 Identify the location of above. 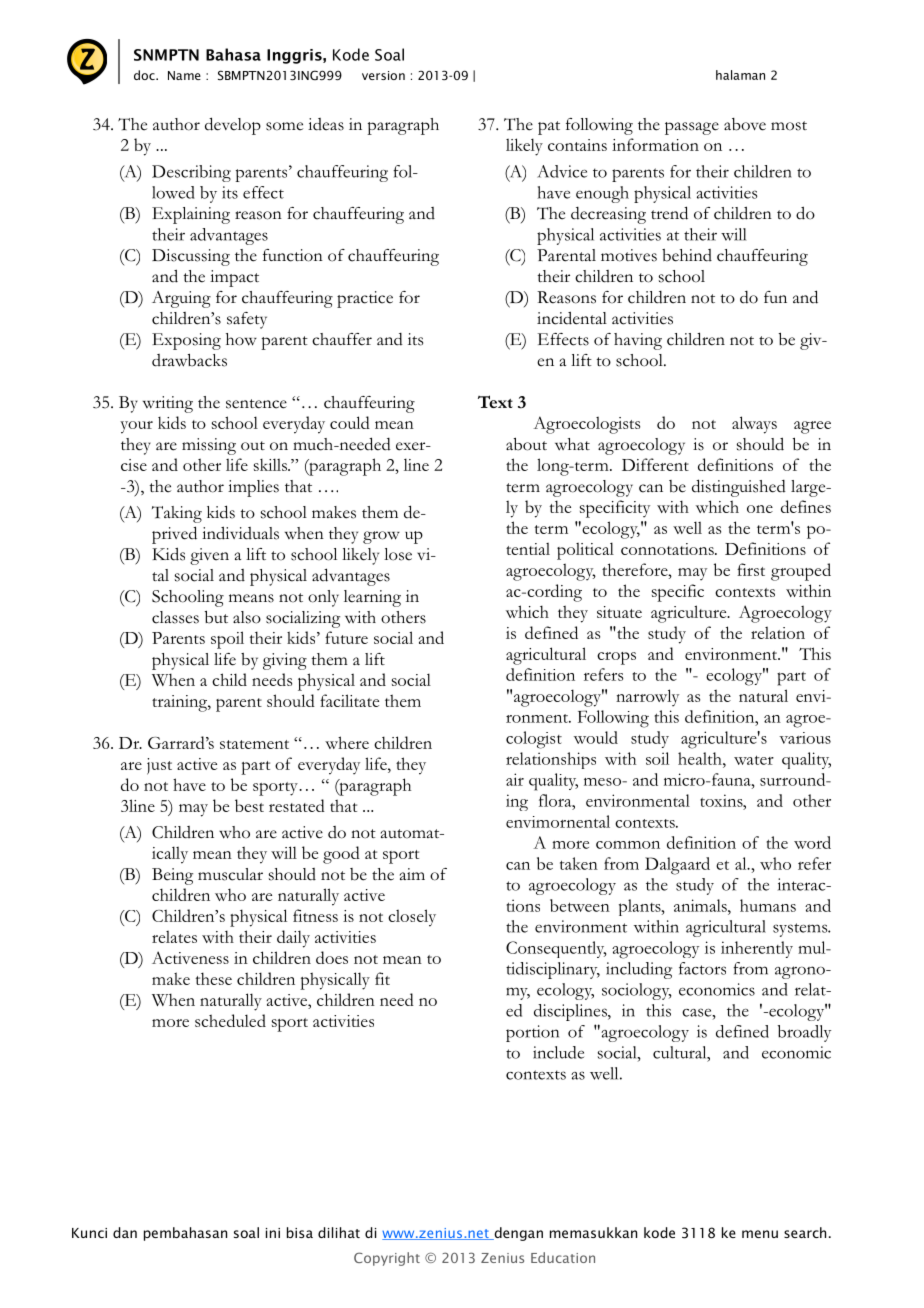
(745, 124).
